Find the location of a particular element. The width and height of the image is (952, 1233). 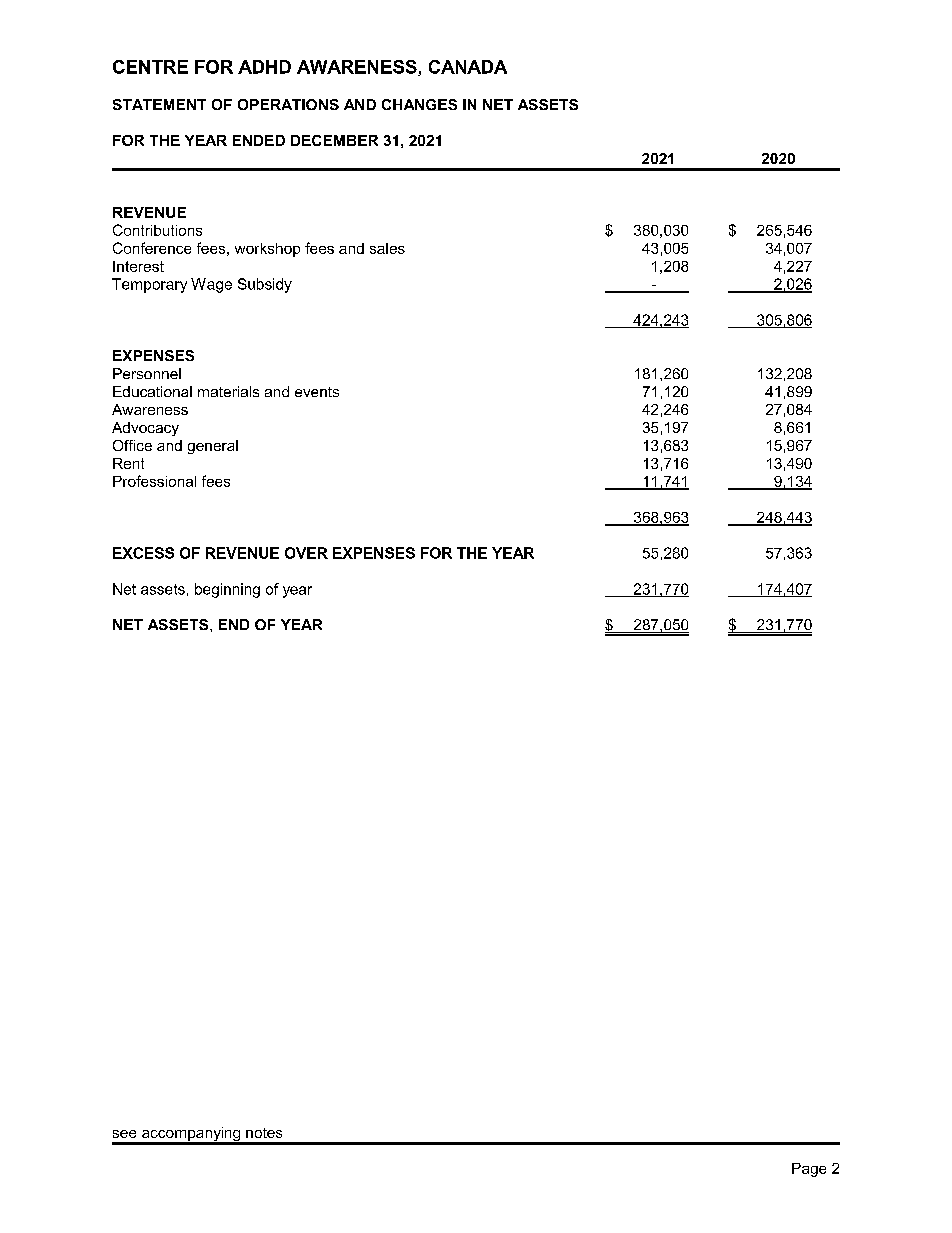

events is located at coordinates (317, 392).
